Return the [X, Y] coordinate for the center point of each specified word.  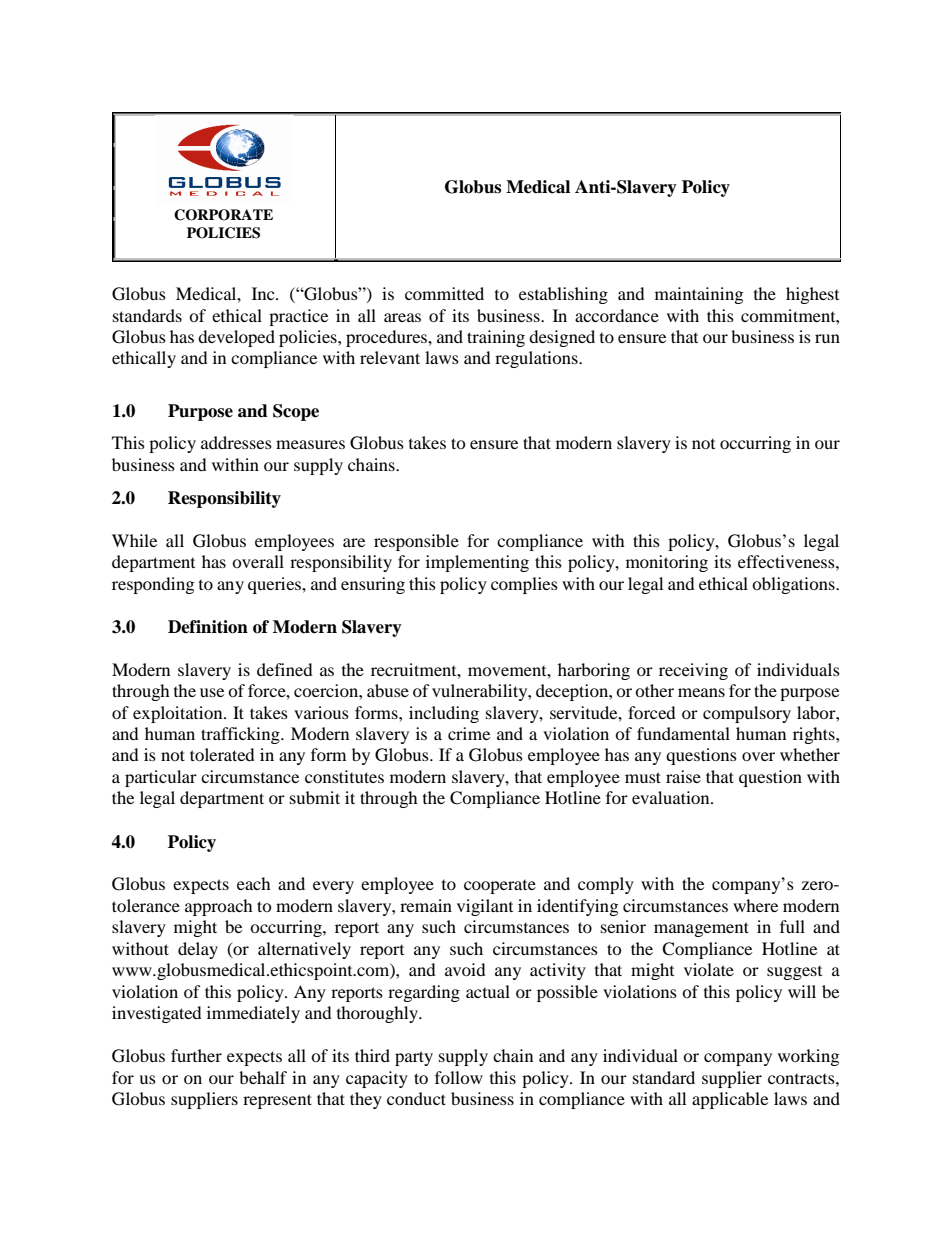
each [254, 883]
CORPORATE [223, 215]
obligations [794, 585]
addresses [236, 442]
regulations [537, 359]
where [755, 905]
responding [153, 585]
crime [469, 733]
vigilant [485, 907]
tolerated [222, 754]
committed [444, 293]
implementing [477, 563]
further [196, 1055]
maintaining [699, 295]
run [827, 338]
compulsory [747, 714]
